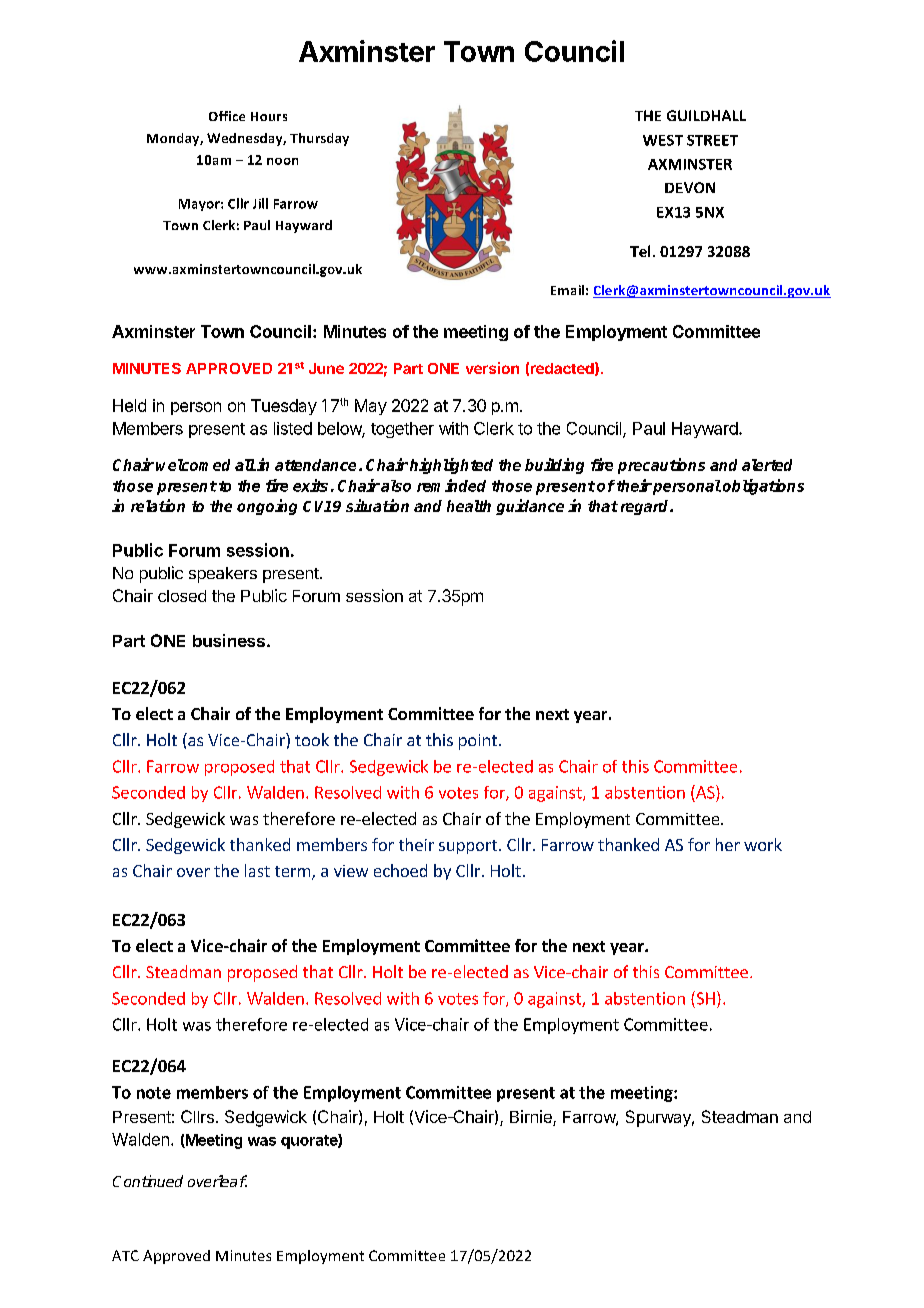 The image size is (924, 1308). What do you see at coordinates (402, 430) in the screenshot?
I see `together` at bounding box center [402, 430].
